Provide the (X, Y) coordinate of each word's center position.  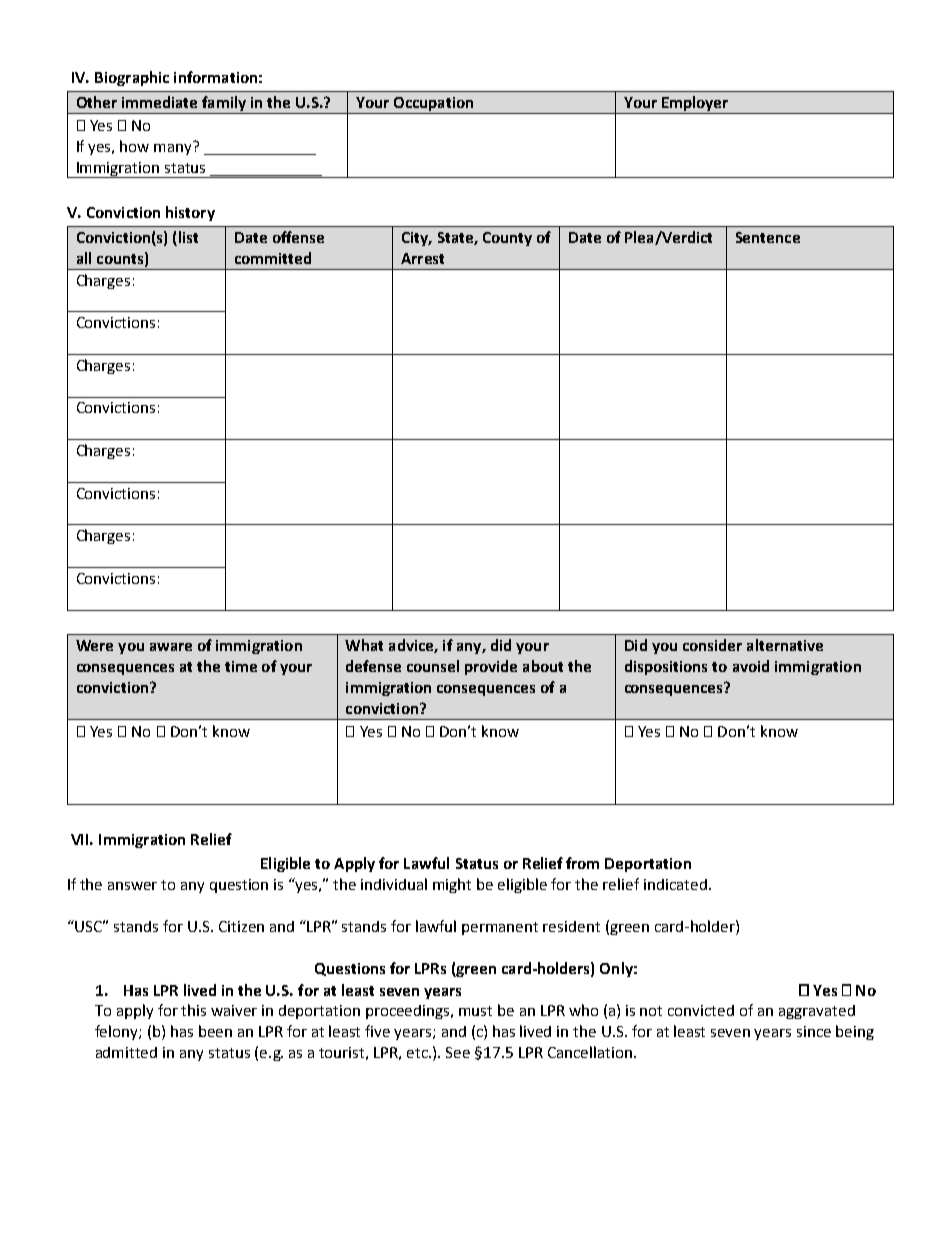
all (84, 258)
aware (171, 647)
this (193, 1010)
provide (491, 667)
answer (132, 886)
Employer (695, 105)
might (452, 885)
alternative (785, 645)
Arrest (422, 258)
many (174, 148)
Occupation (433, 105)
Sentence (768, 237)
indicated (675, 884)
